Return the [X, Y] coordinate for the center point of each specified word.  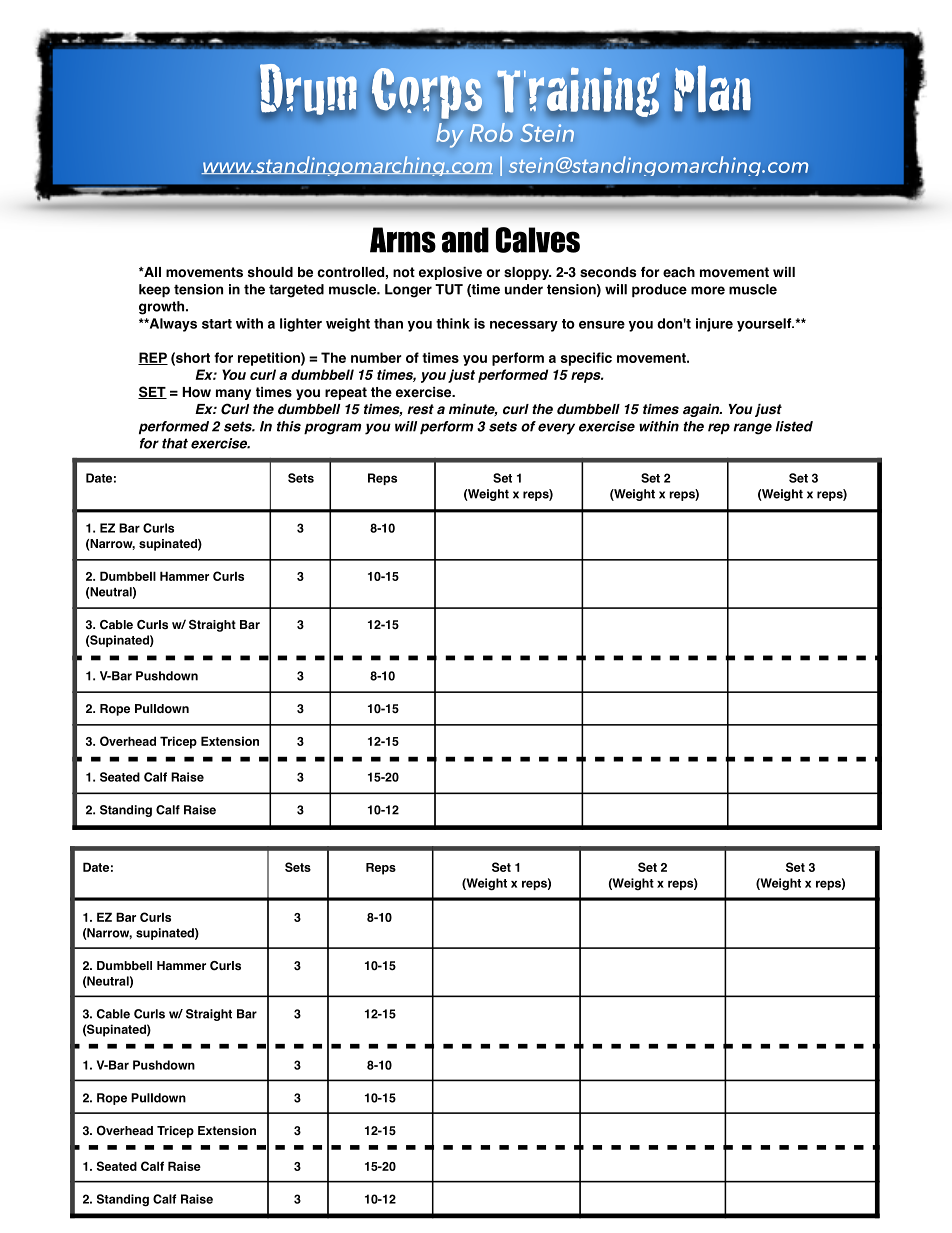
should [270, 272]
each [679, 272]
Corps [426, 94]
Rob [491, 132]
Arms [403, 240]
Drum [308, 90]
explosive [450, 273]
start [217, 324]
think [453, 323]
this [289, 426]
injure [714, 325]
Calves [538, 240]
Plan [712, 89]
